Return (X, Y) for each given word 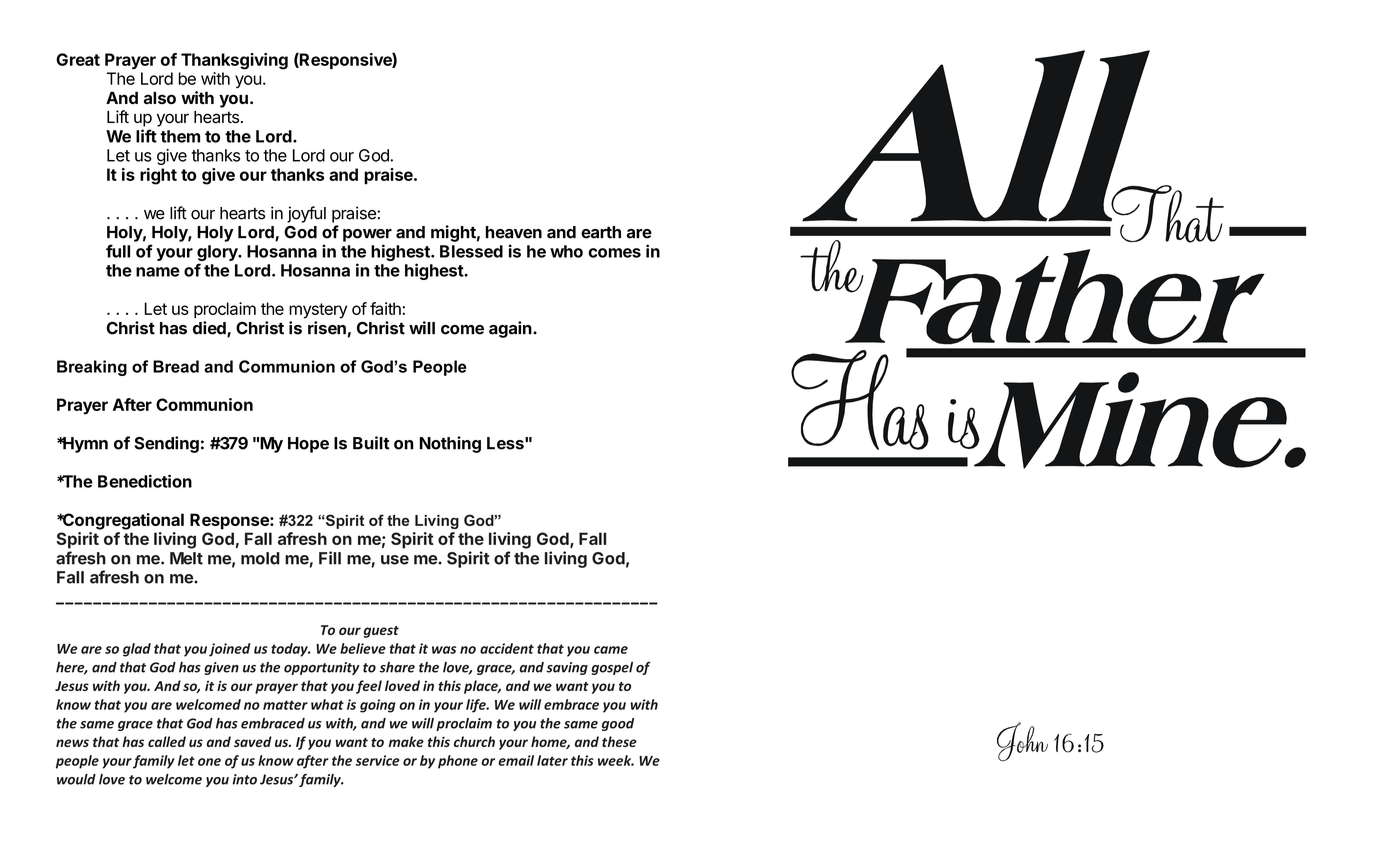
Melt (186, 558)
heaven (514, 232)
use (395, 560)
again (511, 329)
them (180, 136)
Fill (330, 558)
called (167, 741)
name (158, 272)
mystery (318, 311)
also (160, 98)
